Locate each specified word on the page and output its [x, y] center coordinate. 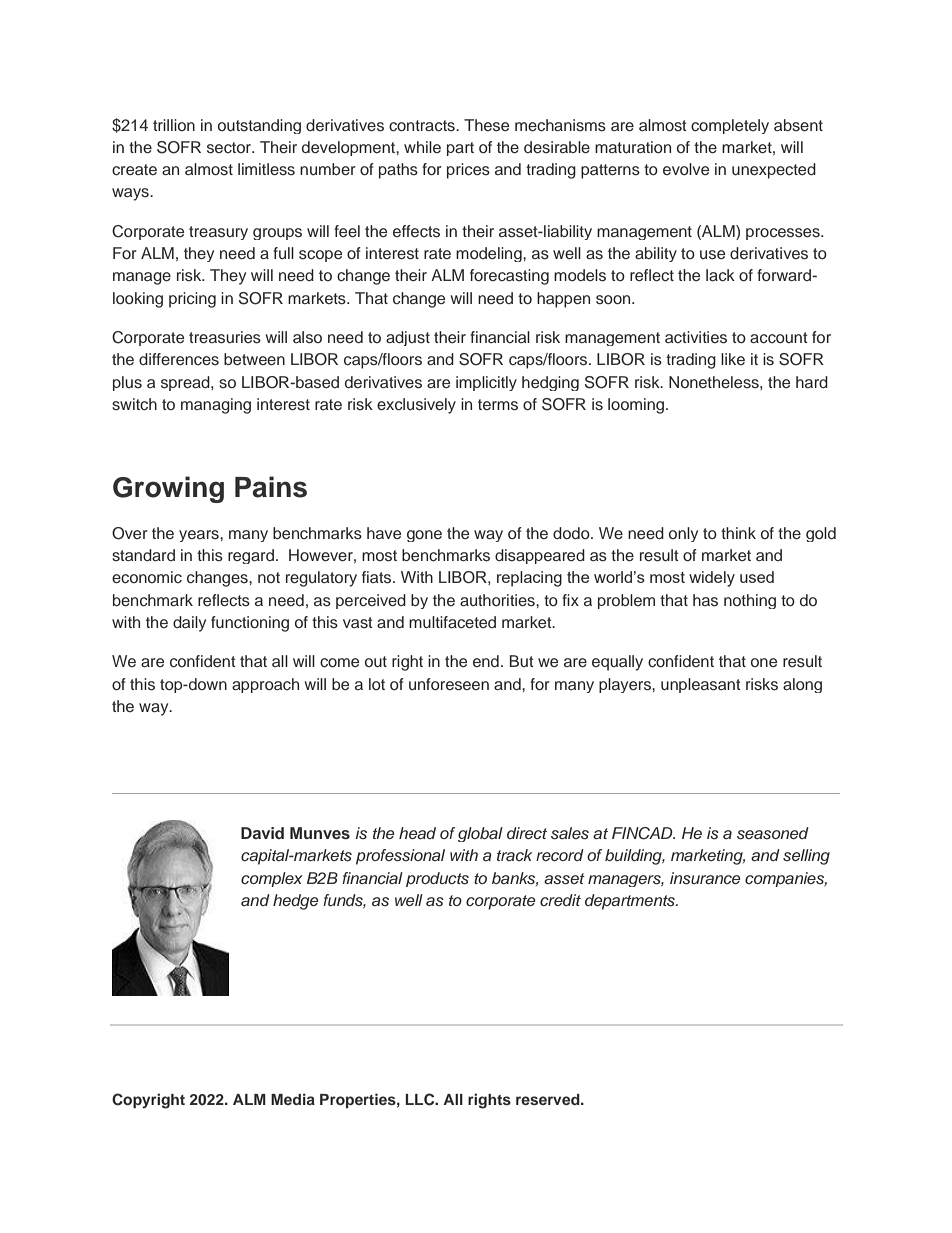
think [738, 533]
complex [272, 879]
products [437, 879]
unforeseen [449, 684]
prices [468, 171]
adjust [408, 338]
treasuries [225, 337]
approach [265, 685]
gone [424, 536]
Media [293, 1099]
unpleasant [701, 685]
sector [230, 148]
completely [730, 126]
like [733, 359]
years [200, 536]
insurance [705, 878]
